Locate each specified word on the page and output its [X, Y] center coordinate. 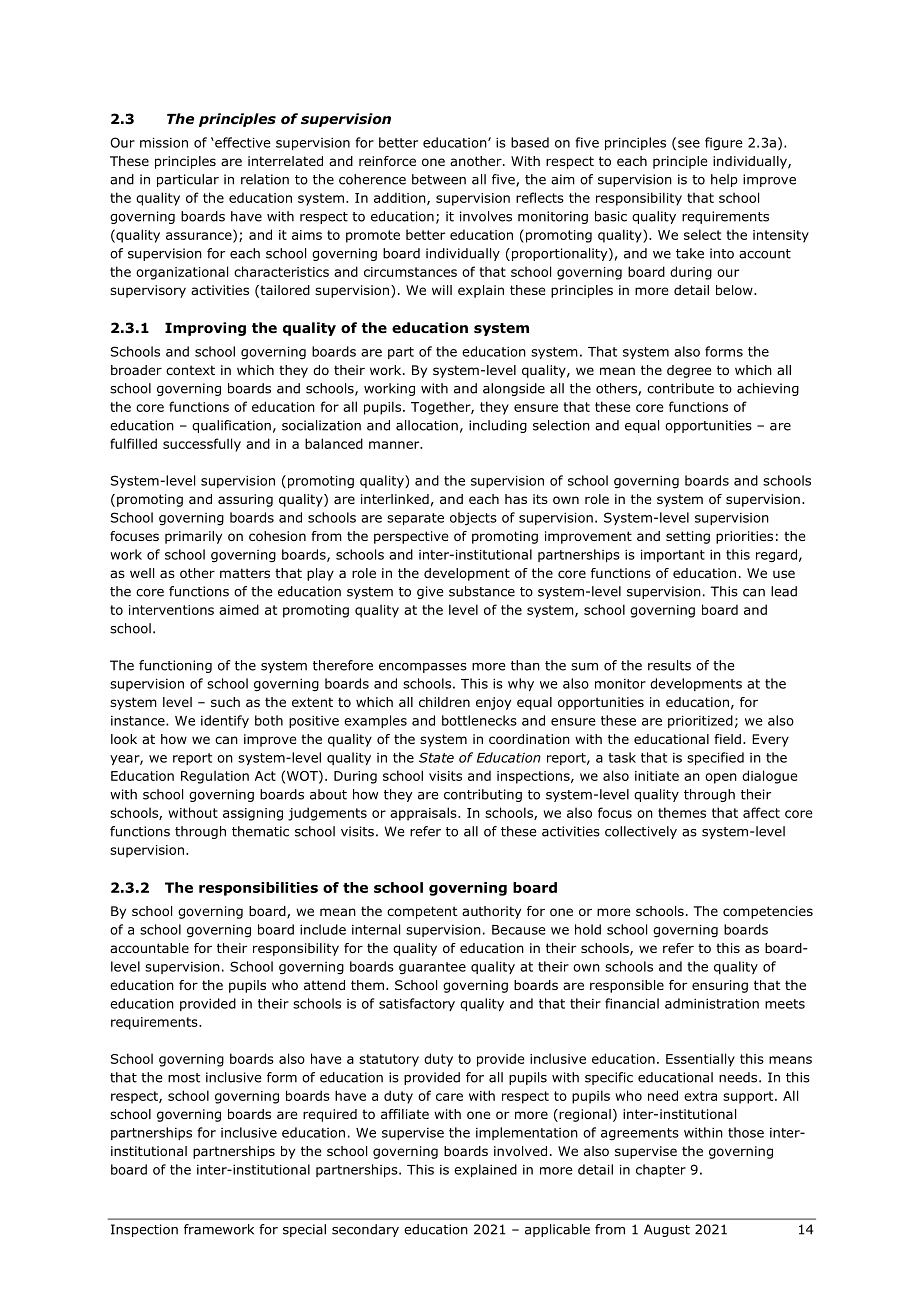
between [439, 179]
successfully [202, 445]
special [304, 1230]
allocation [427, 425]
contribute [680, 388]
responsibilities [258, 889]
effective [242, 142]
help [724, 180]
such [225, 702]
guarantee [432, 968]
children [444, 702]
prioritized [700, 721]
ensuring [720, 986]
